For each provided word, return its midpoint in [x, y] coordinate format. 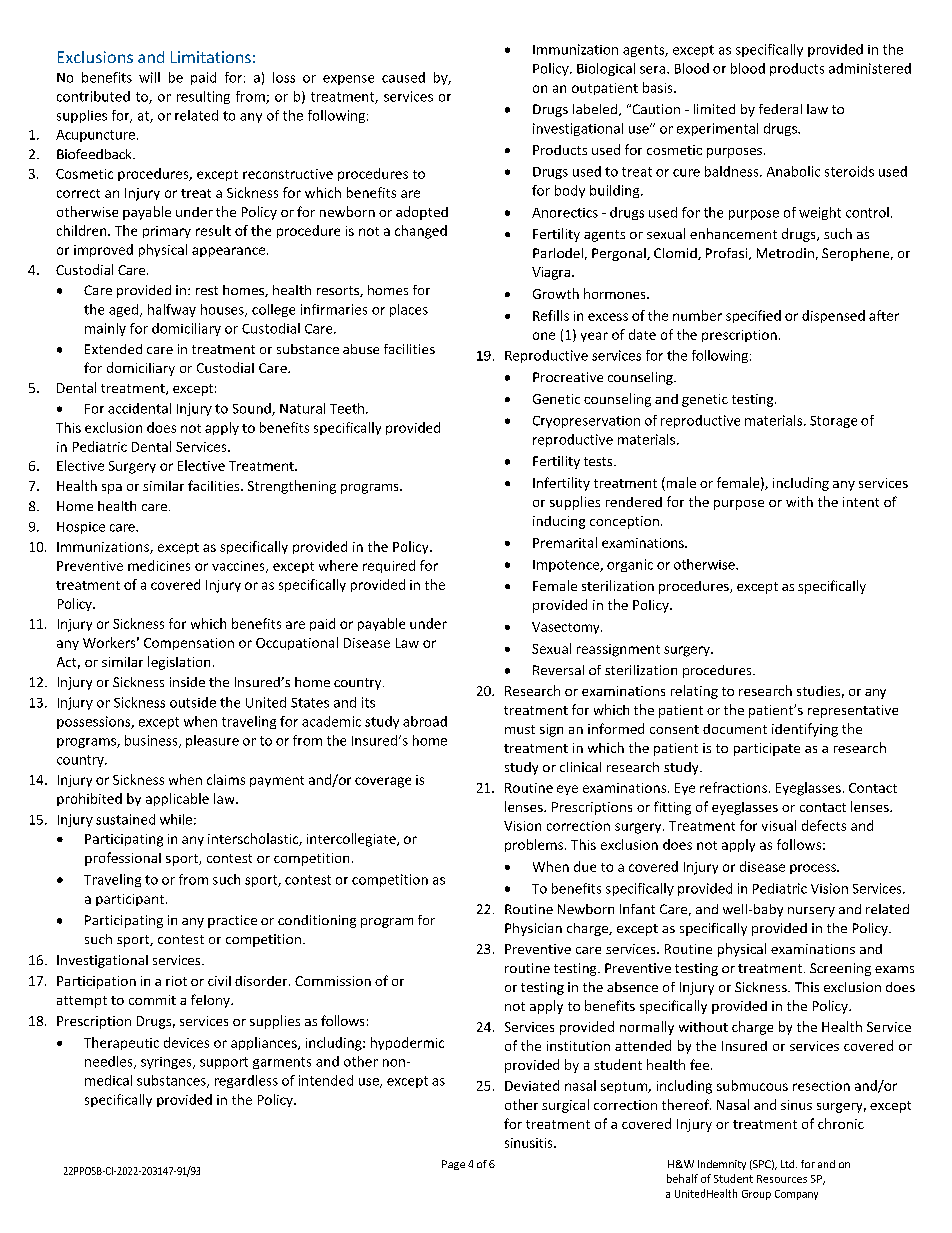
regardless [246, 1081]
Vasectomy [567, 628]
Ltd [789, 1164]
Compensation [189, 644]
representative [853, 711]
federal [780, 109]
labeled [595, 109]
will [149, 77]
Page [453, 1165]
